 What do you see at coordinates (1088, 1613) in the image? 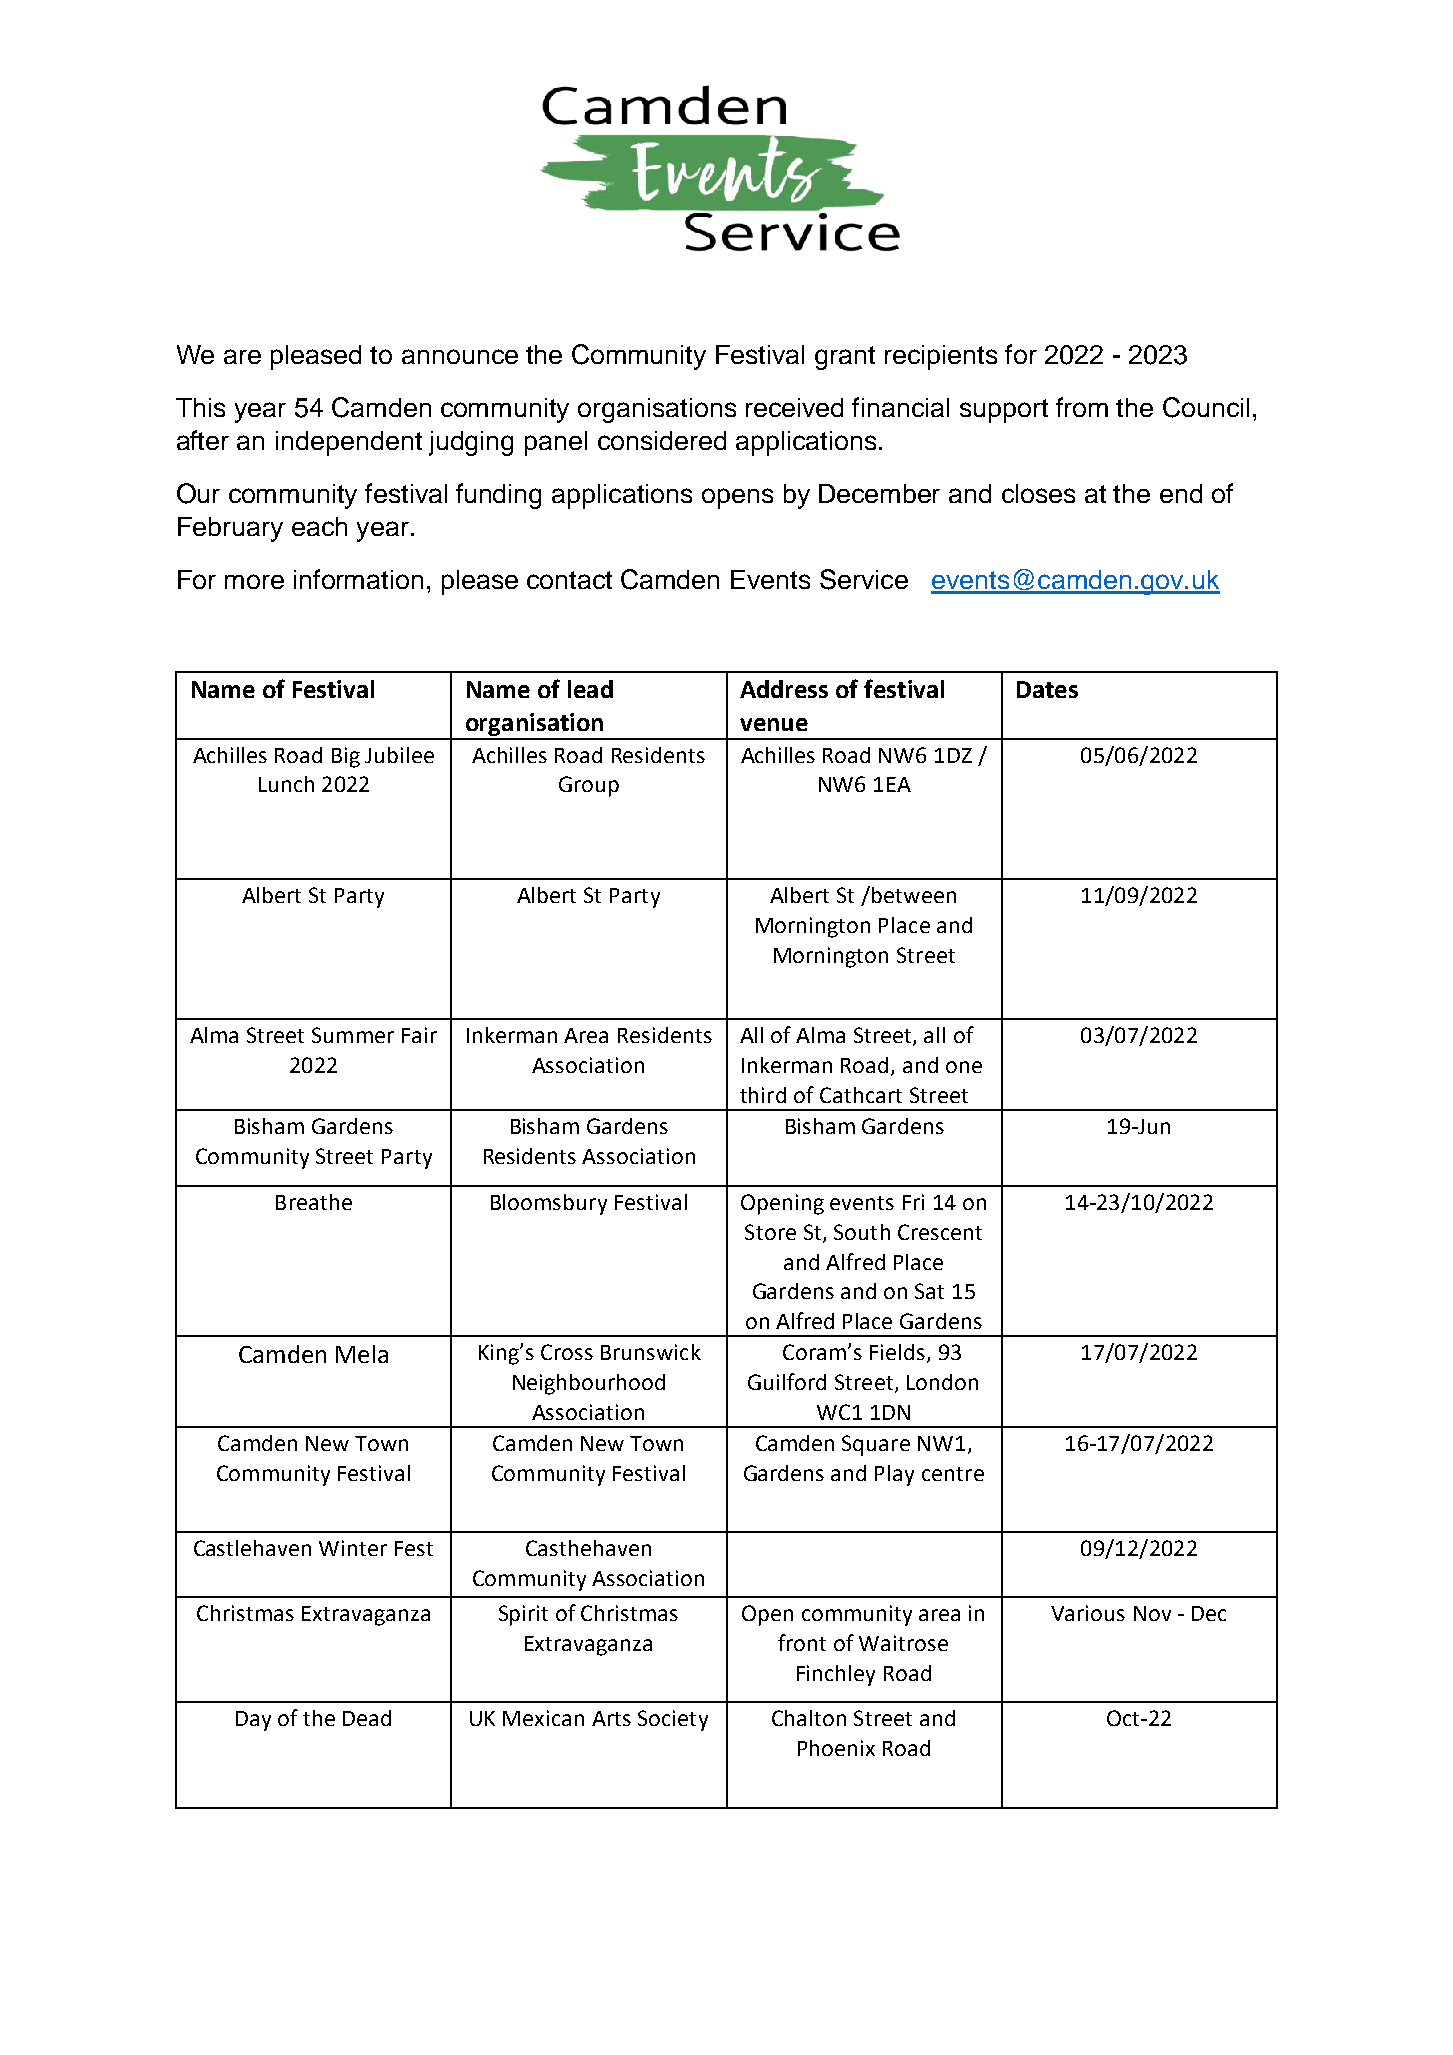
I see `Various` at bounding box center [1088, 1613].
